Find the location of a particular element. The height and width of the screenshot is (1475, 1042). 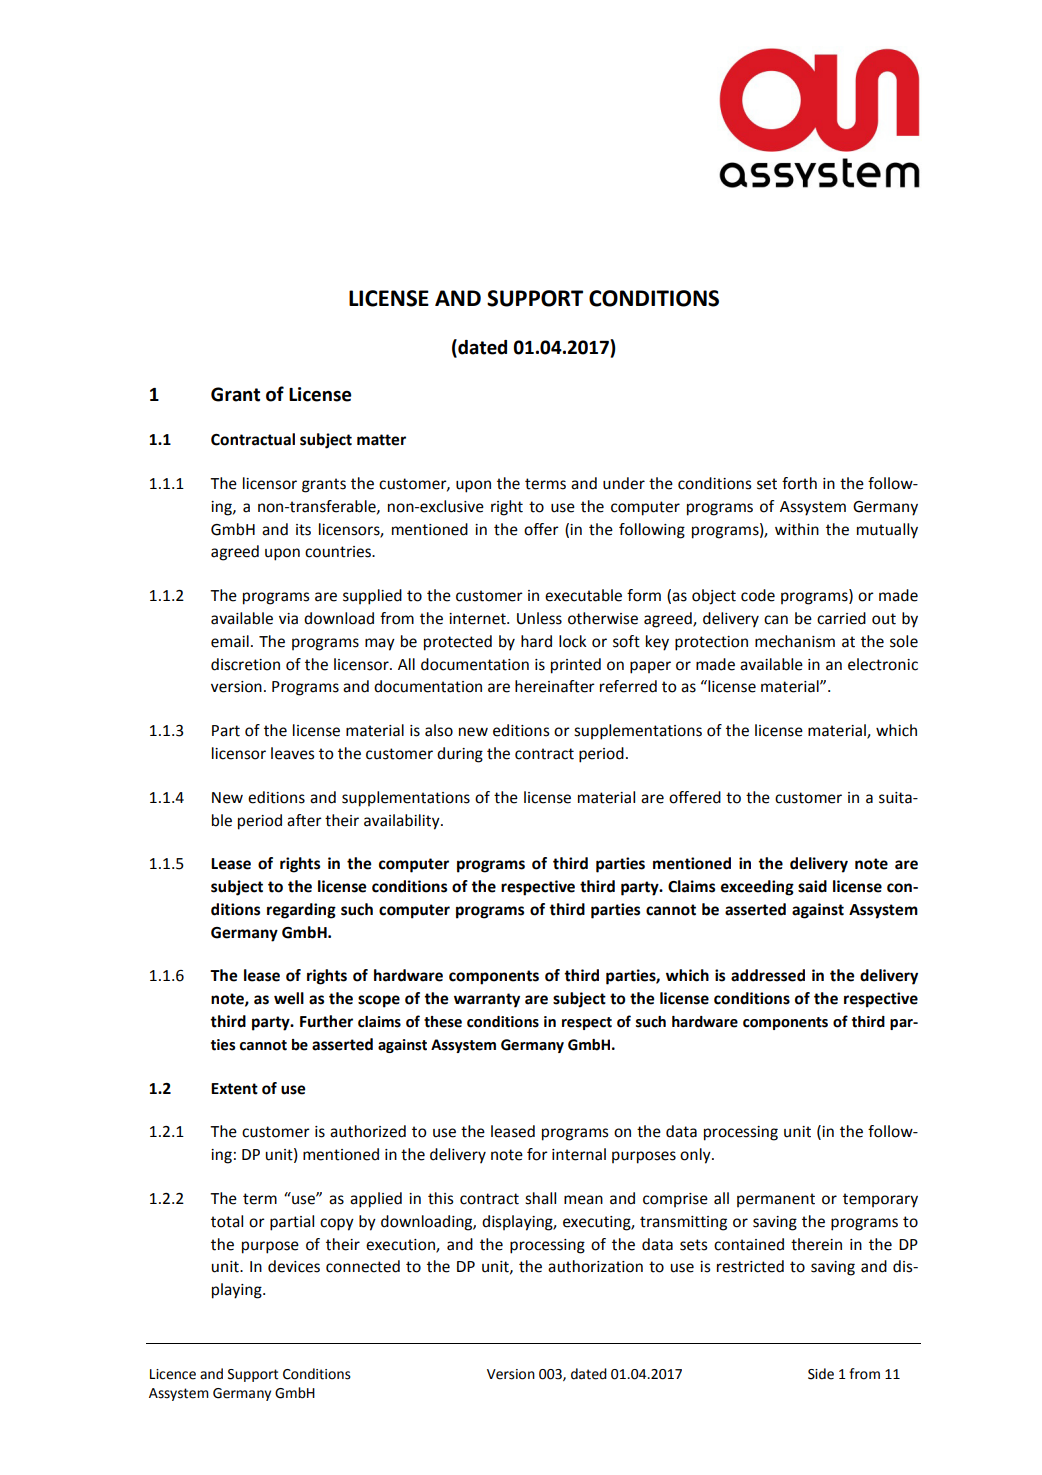

Extent is located at coordinates (234, 1089).
